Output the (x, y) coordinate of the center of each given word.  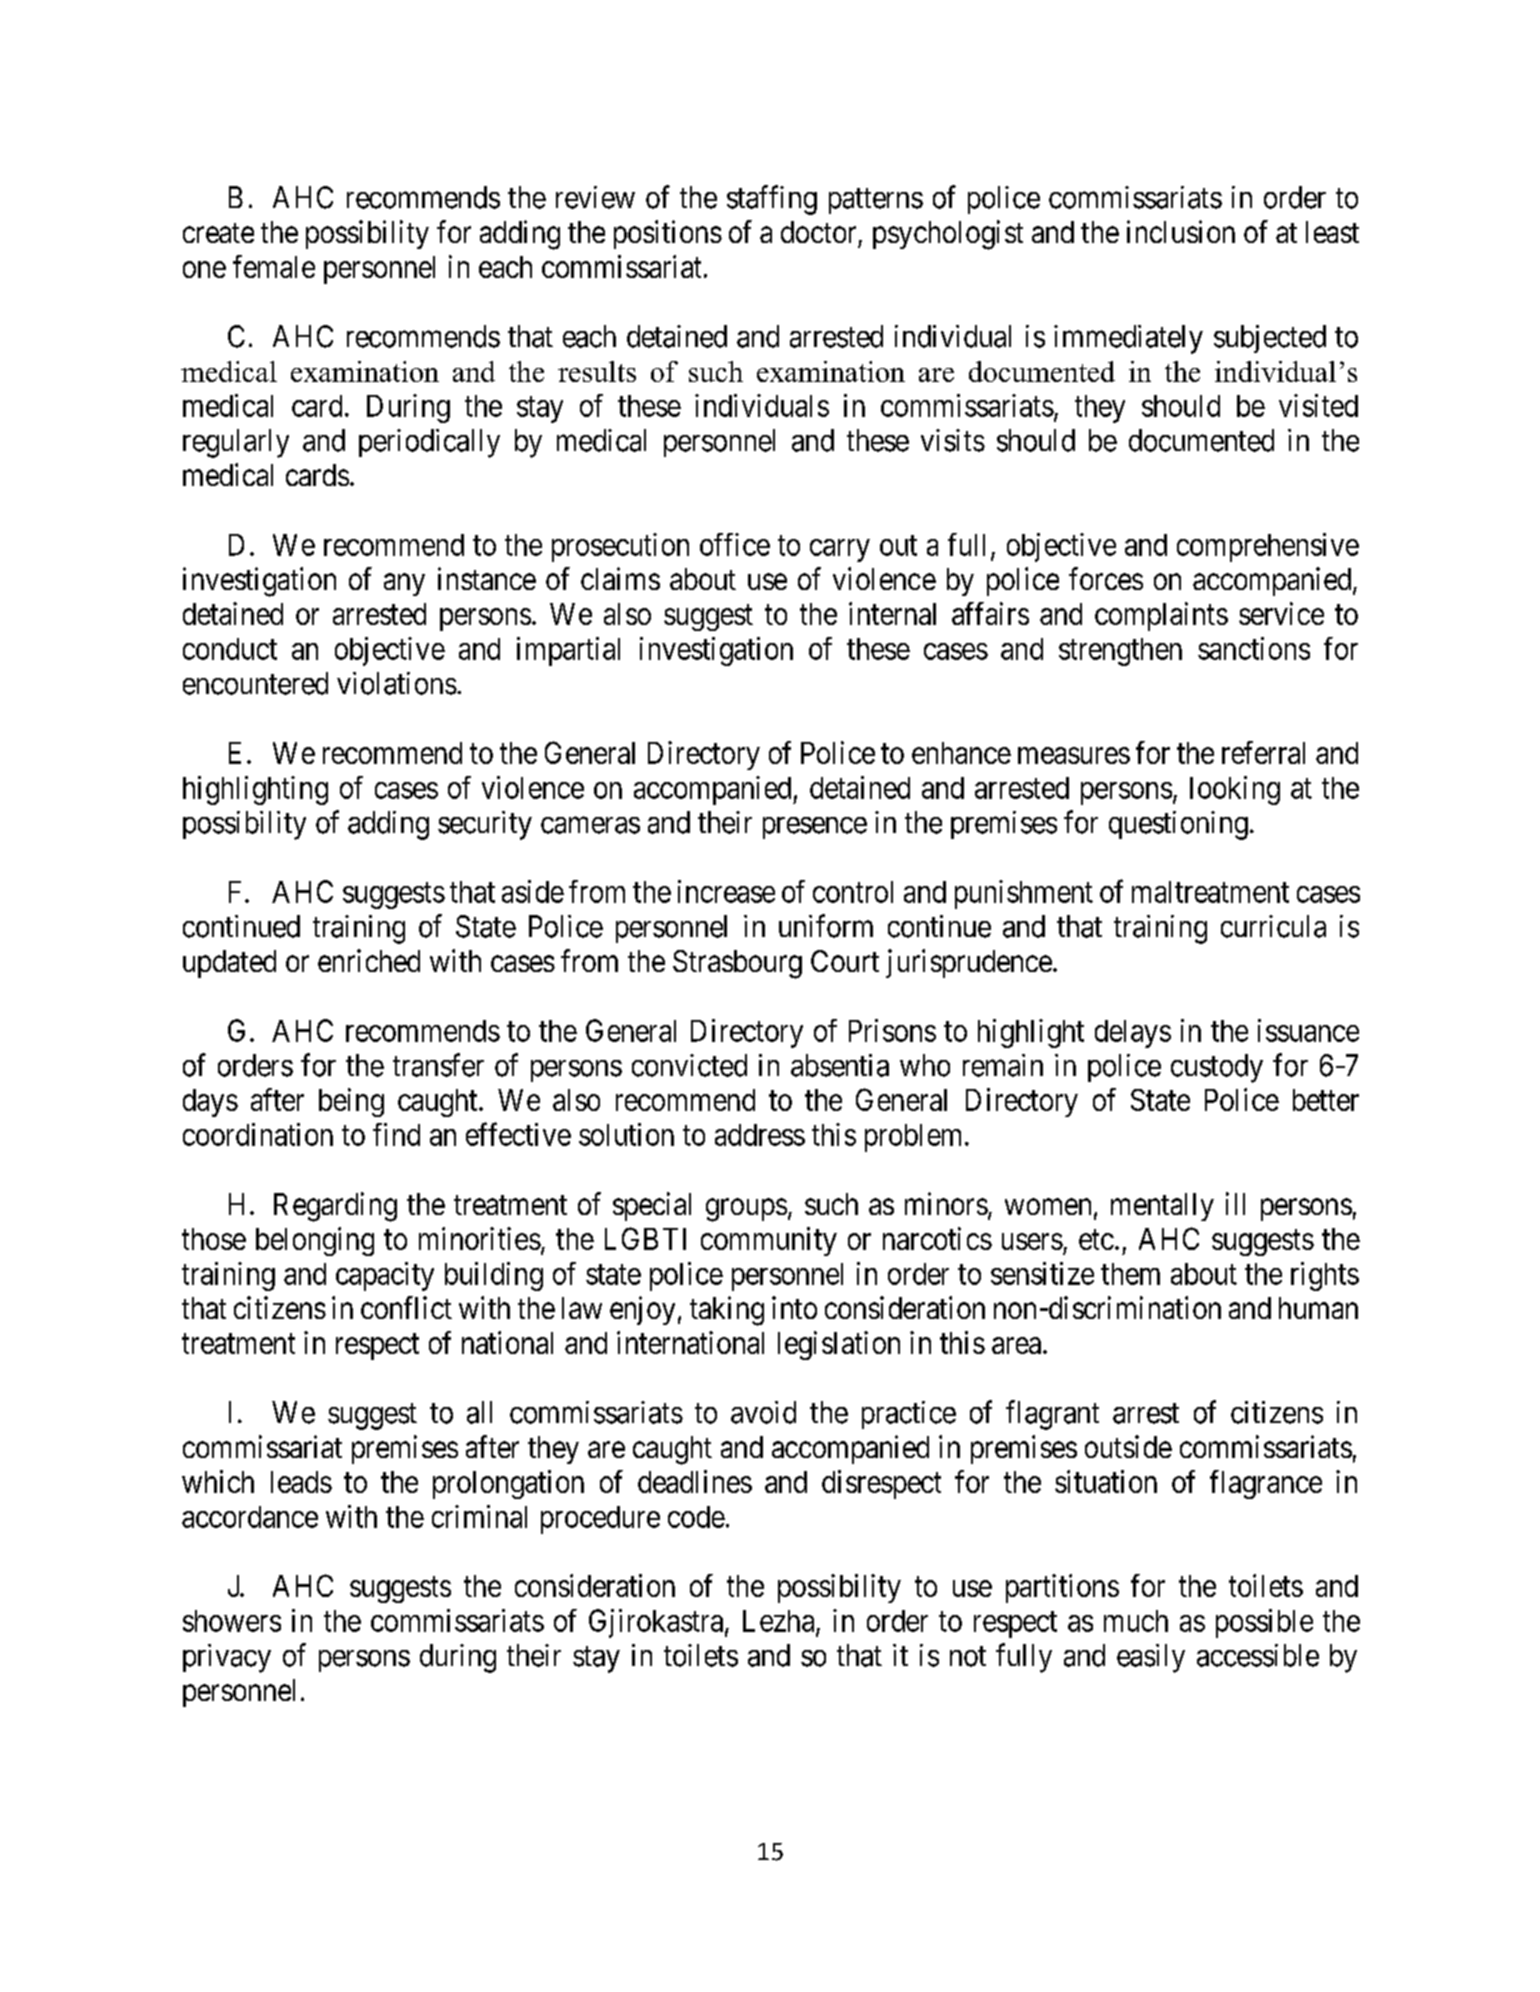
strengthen (1120, 652)
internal (892, 613)
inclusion (1181, 231)
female (274, 266)
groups (746, 1210)
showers (232, 1621)
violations (397, 683)
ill (1235, 1203)
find (396, 1134)
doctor (818, 232)
